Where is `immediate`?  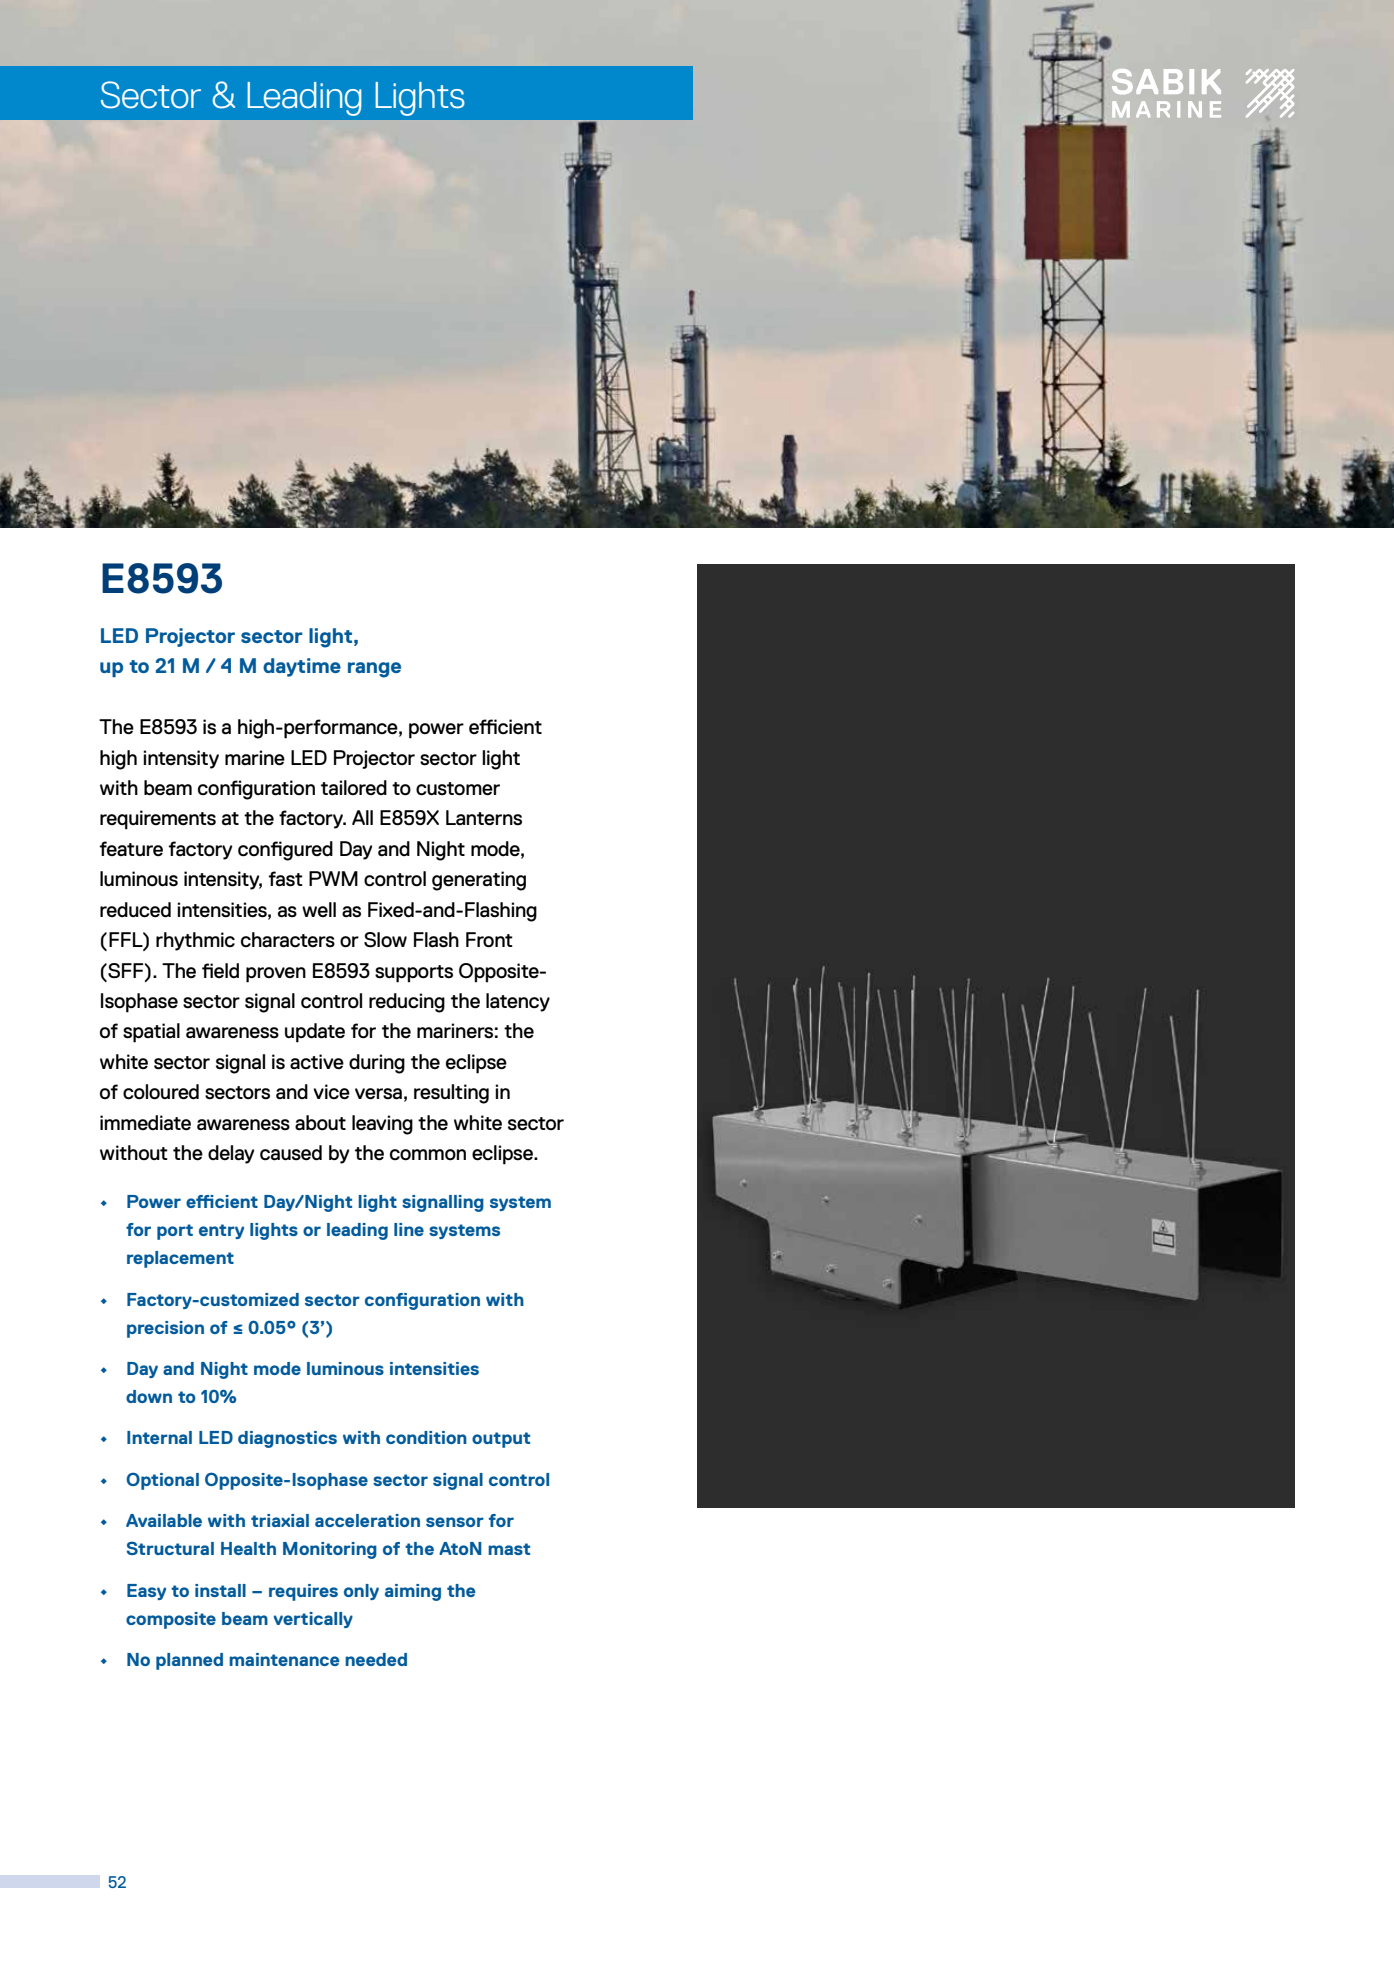
immediate is located at coordinates (145, 1123).
